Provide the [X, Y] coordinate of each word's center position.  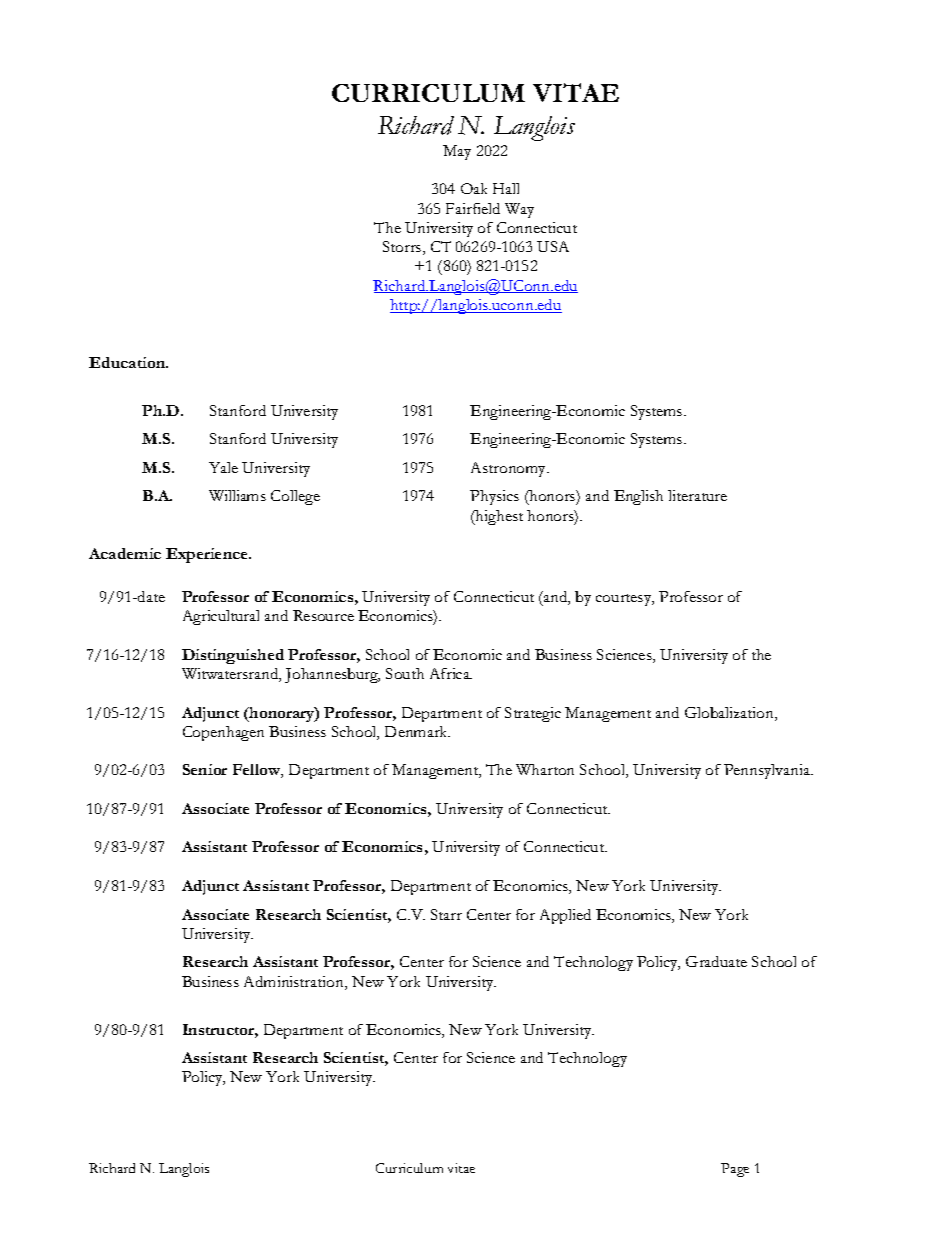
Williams [237, 495]
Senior [205, 769]
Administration [295, 983]
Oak [474, 188]
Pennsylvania [768, 771]
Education [128, 362]
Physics [494, 497]
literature [697, 495]
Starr [446, 914]
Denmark [417, 731]
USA [553, 246]
